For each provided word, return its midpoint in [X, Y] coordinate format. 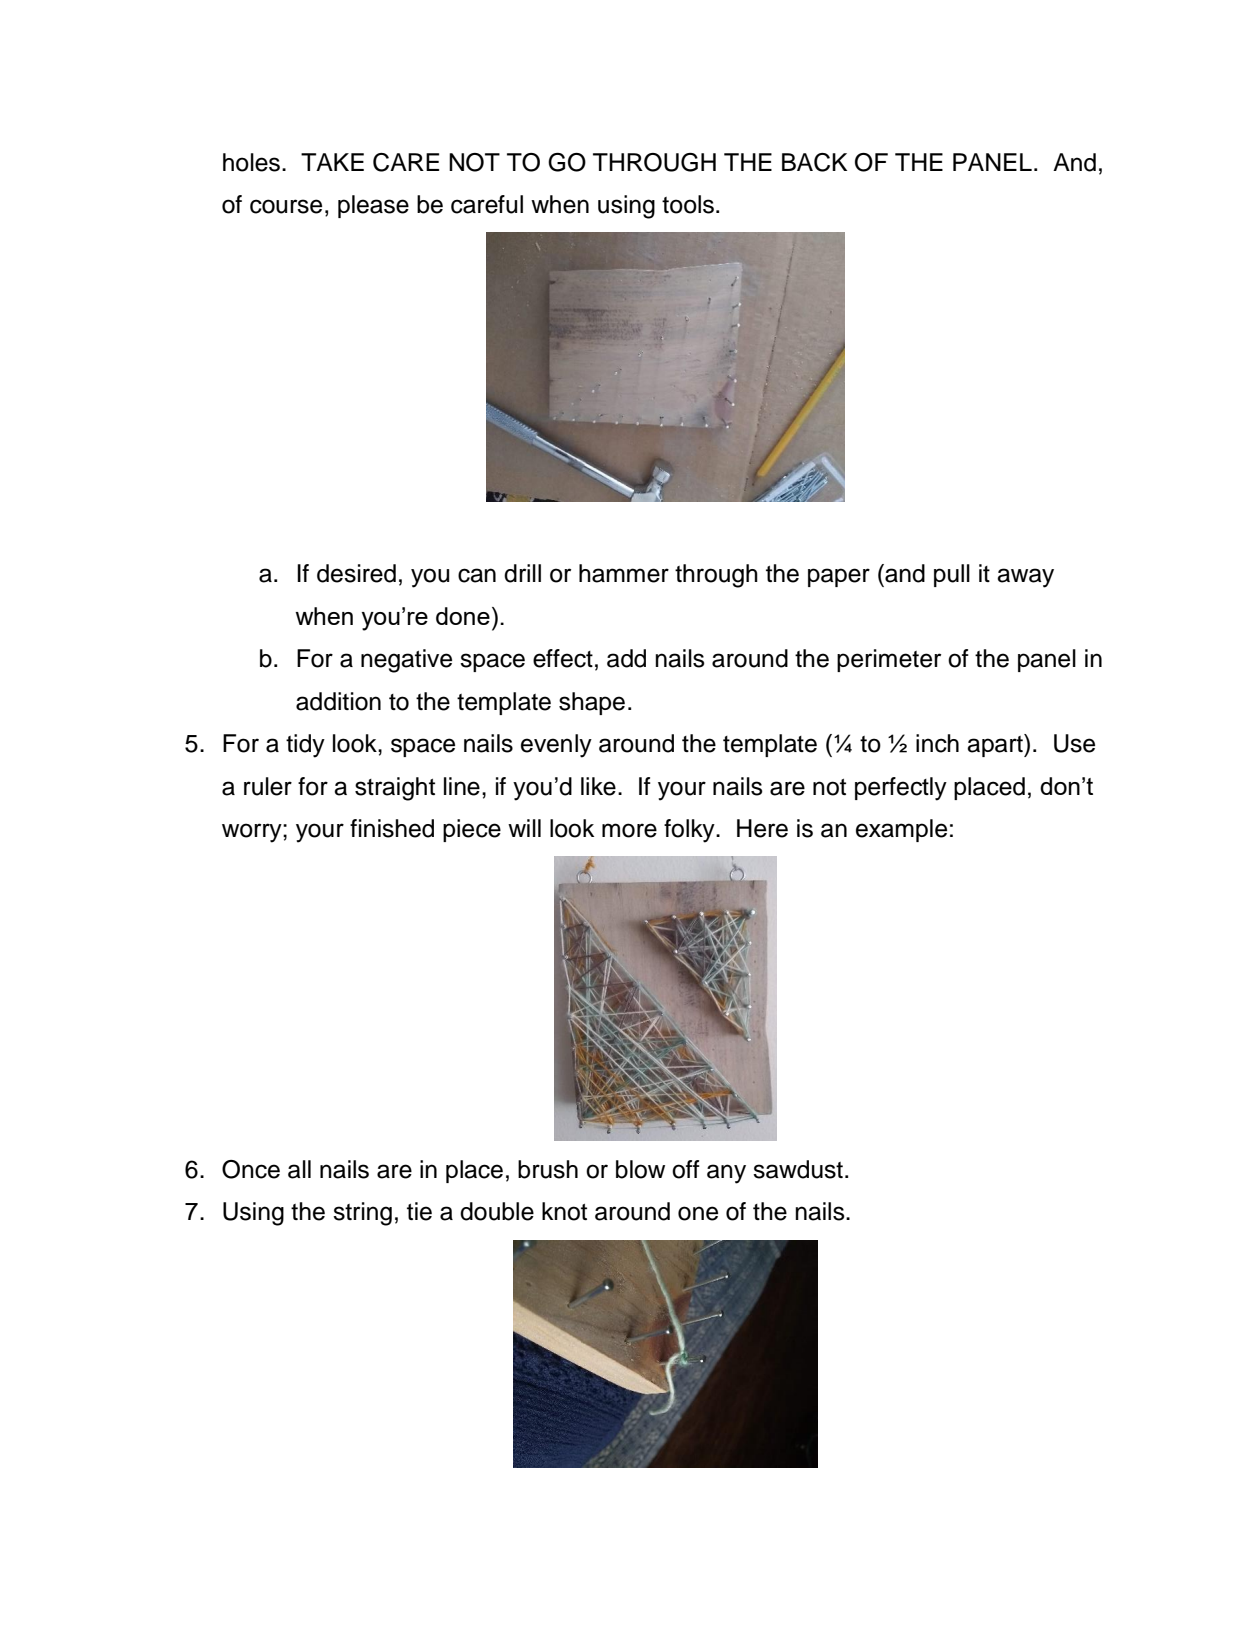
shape [592, 703]
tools [689, 204]
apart [996, 745]
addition [338, 701]
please [373, 206]
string [362, 1214]
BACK [814, 162]
